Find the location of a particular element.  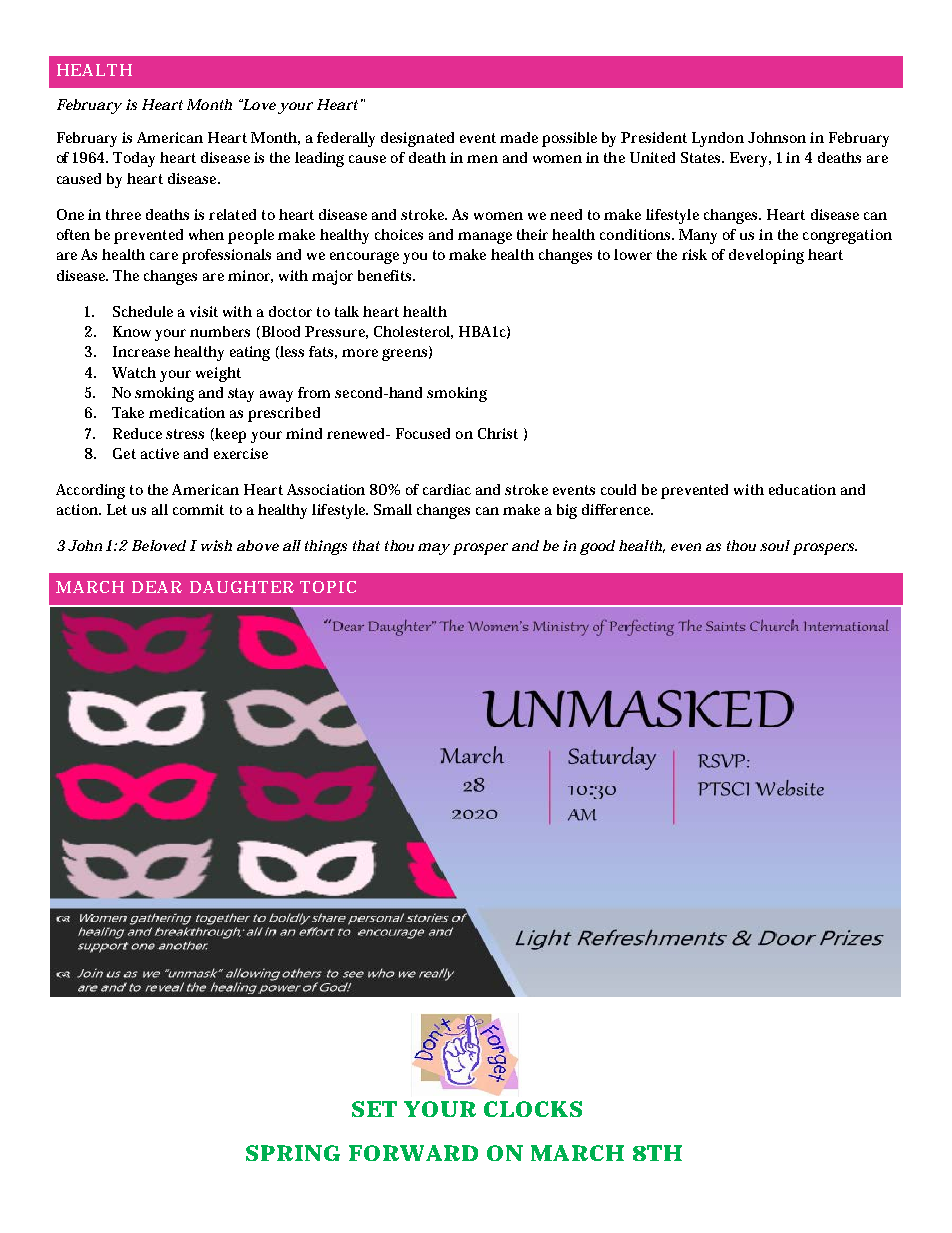

Christ is located at coordinates (498, 433).
